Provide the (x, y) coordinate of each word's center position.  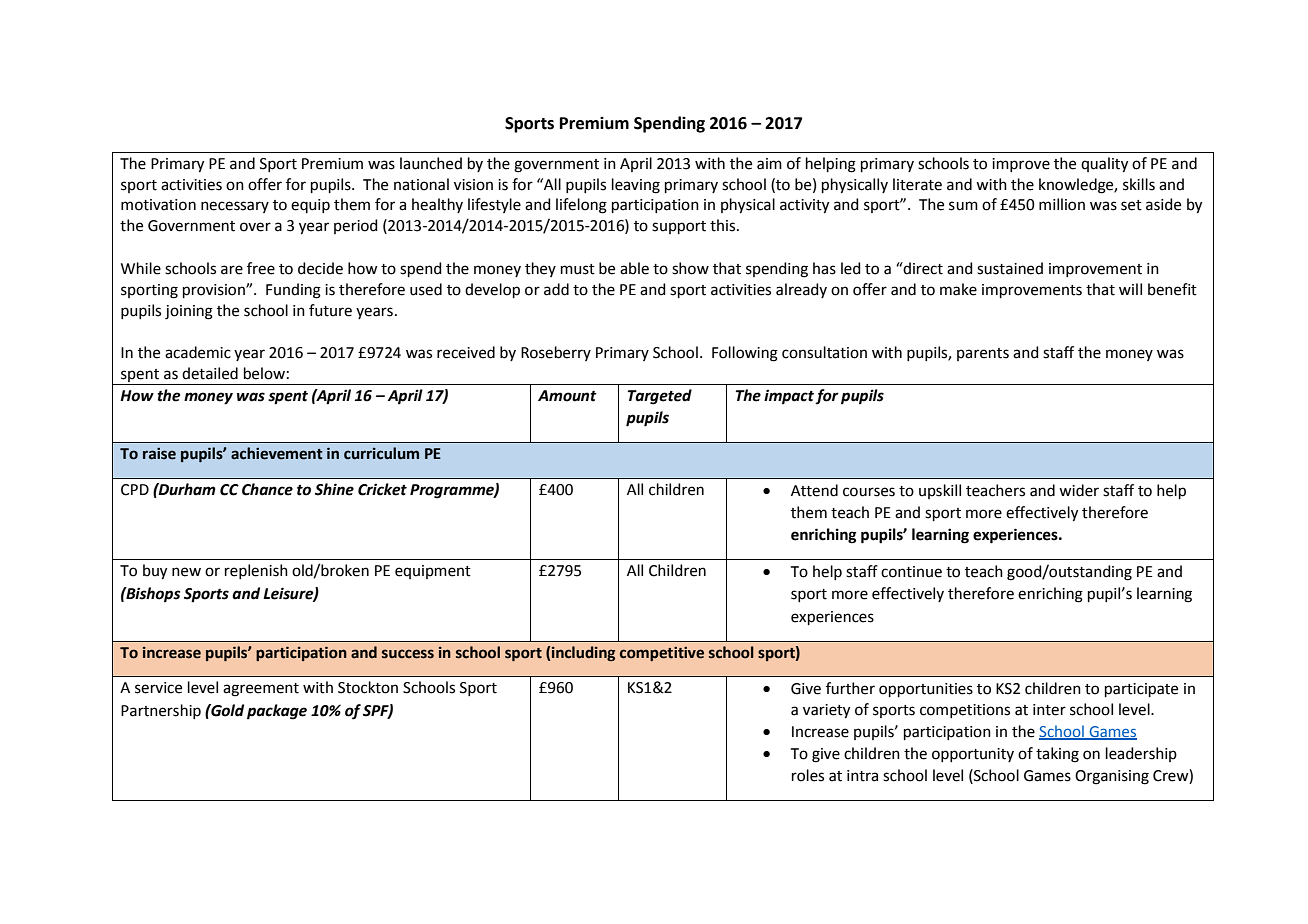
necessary (235, 207)
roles (808, 775)
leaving (636, 186)
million (1062, 204)
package (277, 712)
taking (1057, 755)
